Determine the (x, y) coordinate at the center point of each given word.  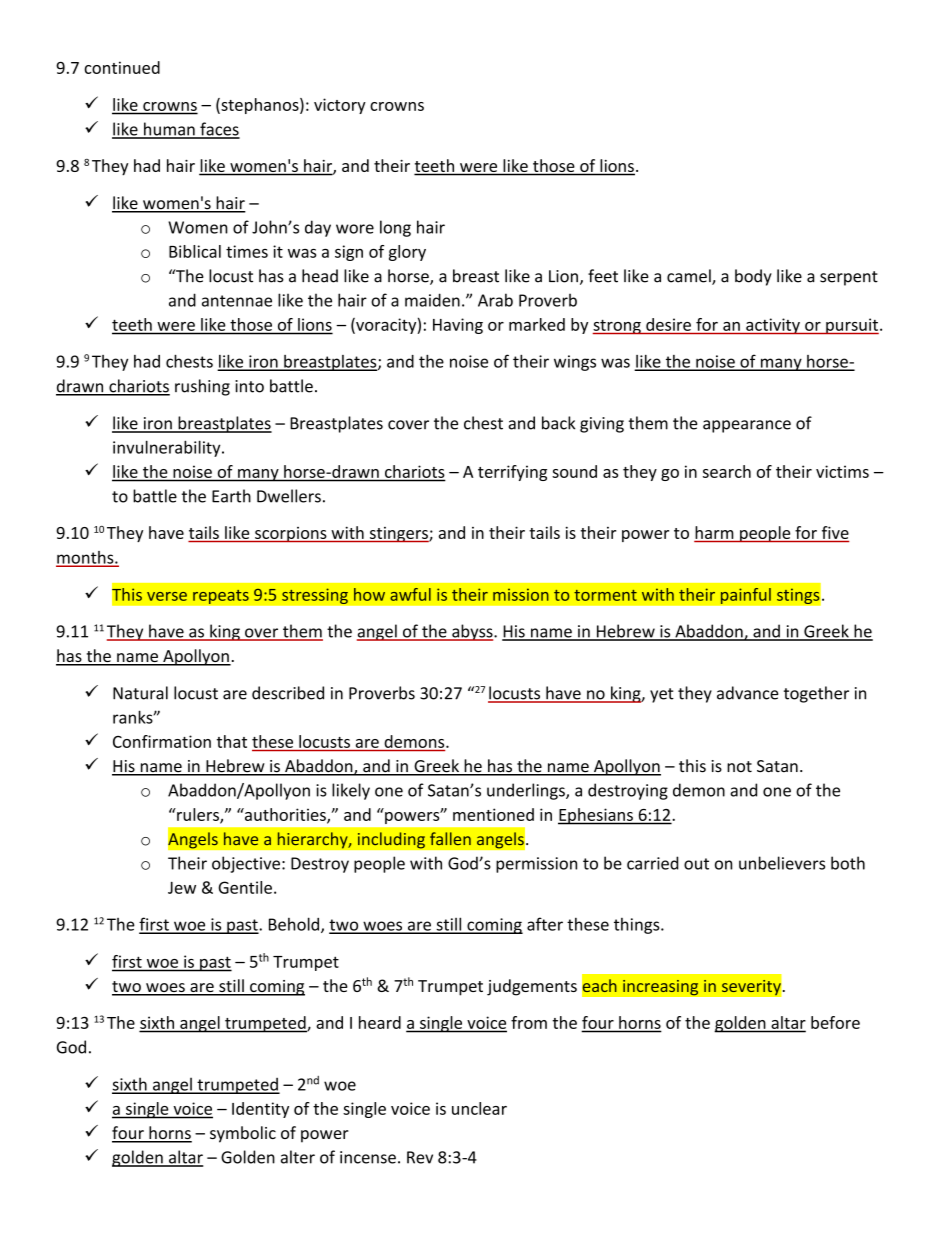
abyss (472, 632)
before (835, 1022)
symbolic (243, 1134)
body (753, 277)
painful (745, 595)
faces (219, 130)
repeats (221, 596)
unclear (479, 1108)
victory (340, 106)
